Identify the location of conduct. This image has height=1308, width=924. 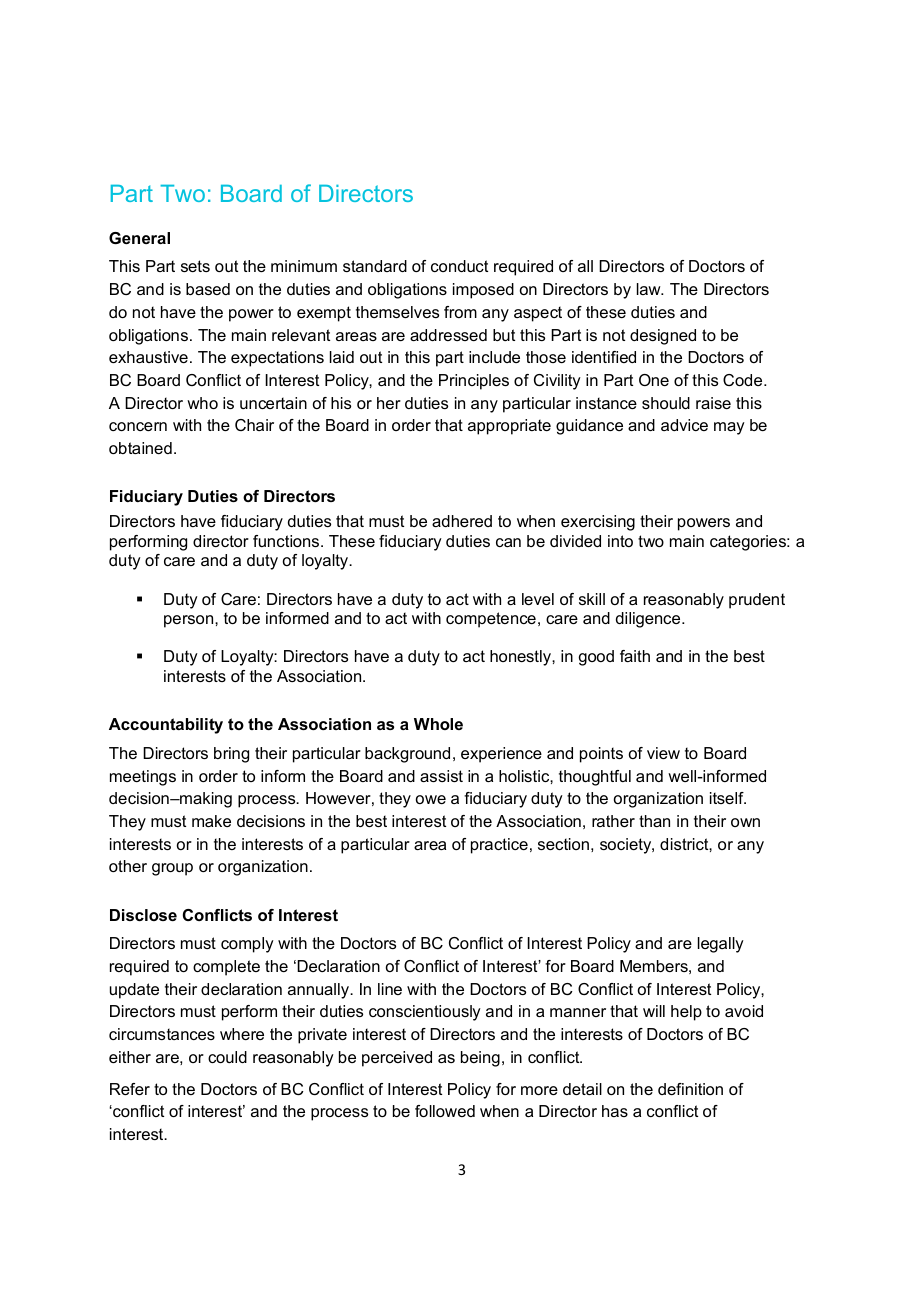
(459, 266).
